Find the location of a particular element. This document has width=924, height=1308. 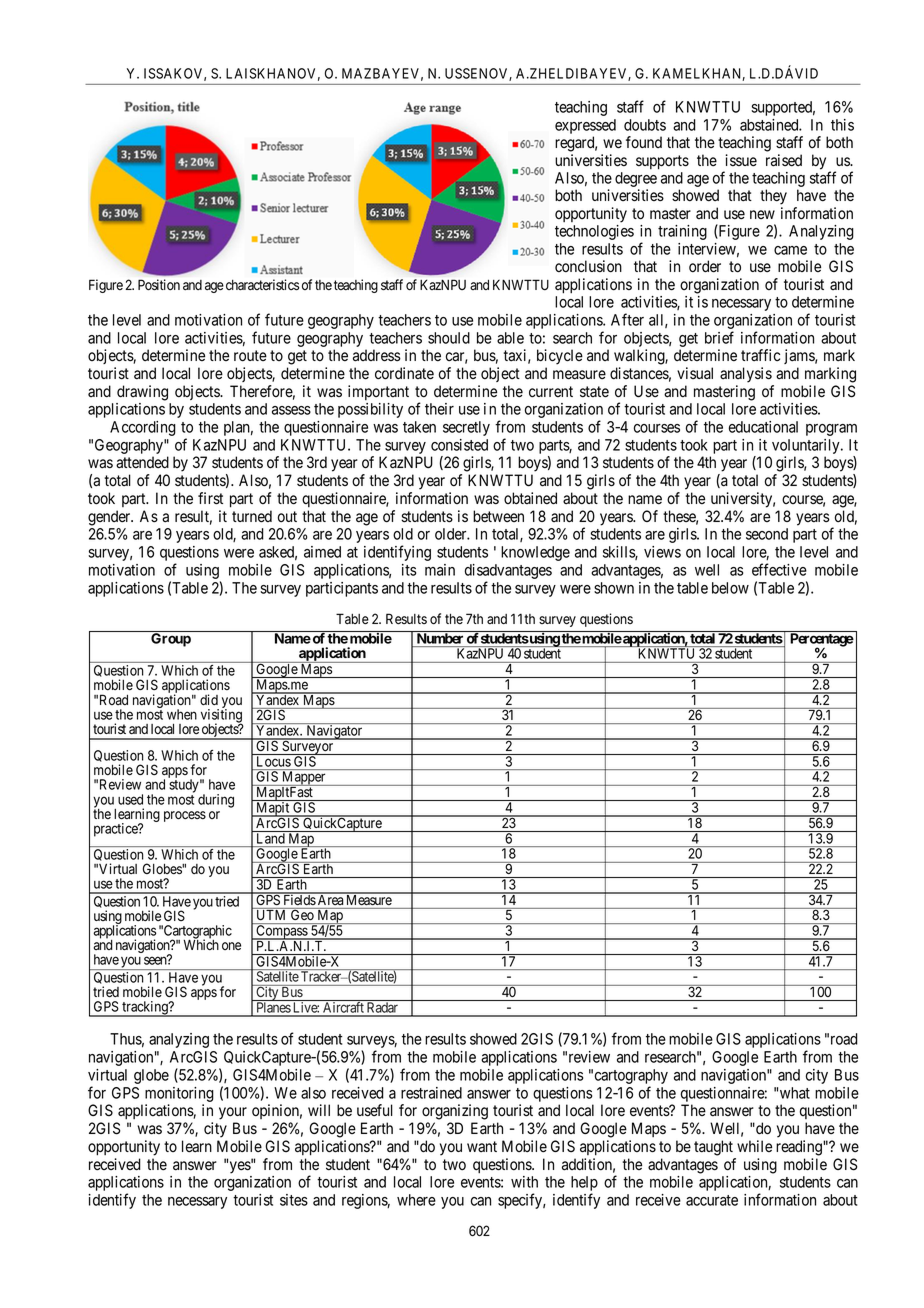

expressed is located at coordinates (585, 126).
